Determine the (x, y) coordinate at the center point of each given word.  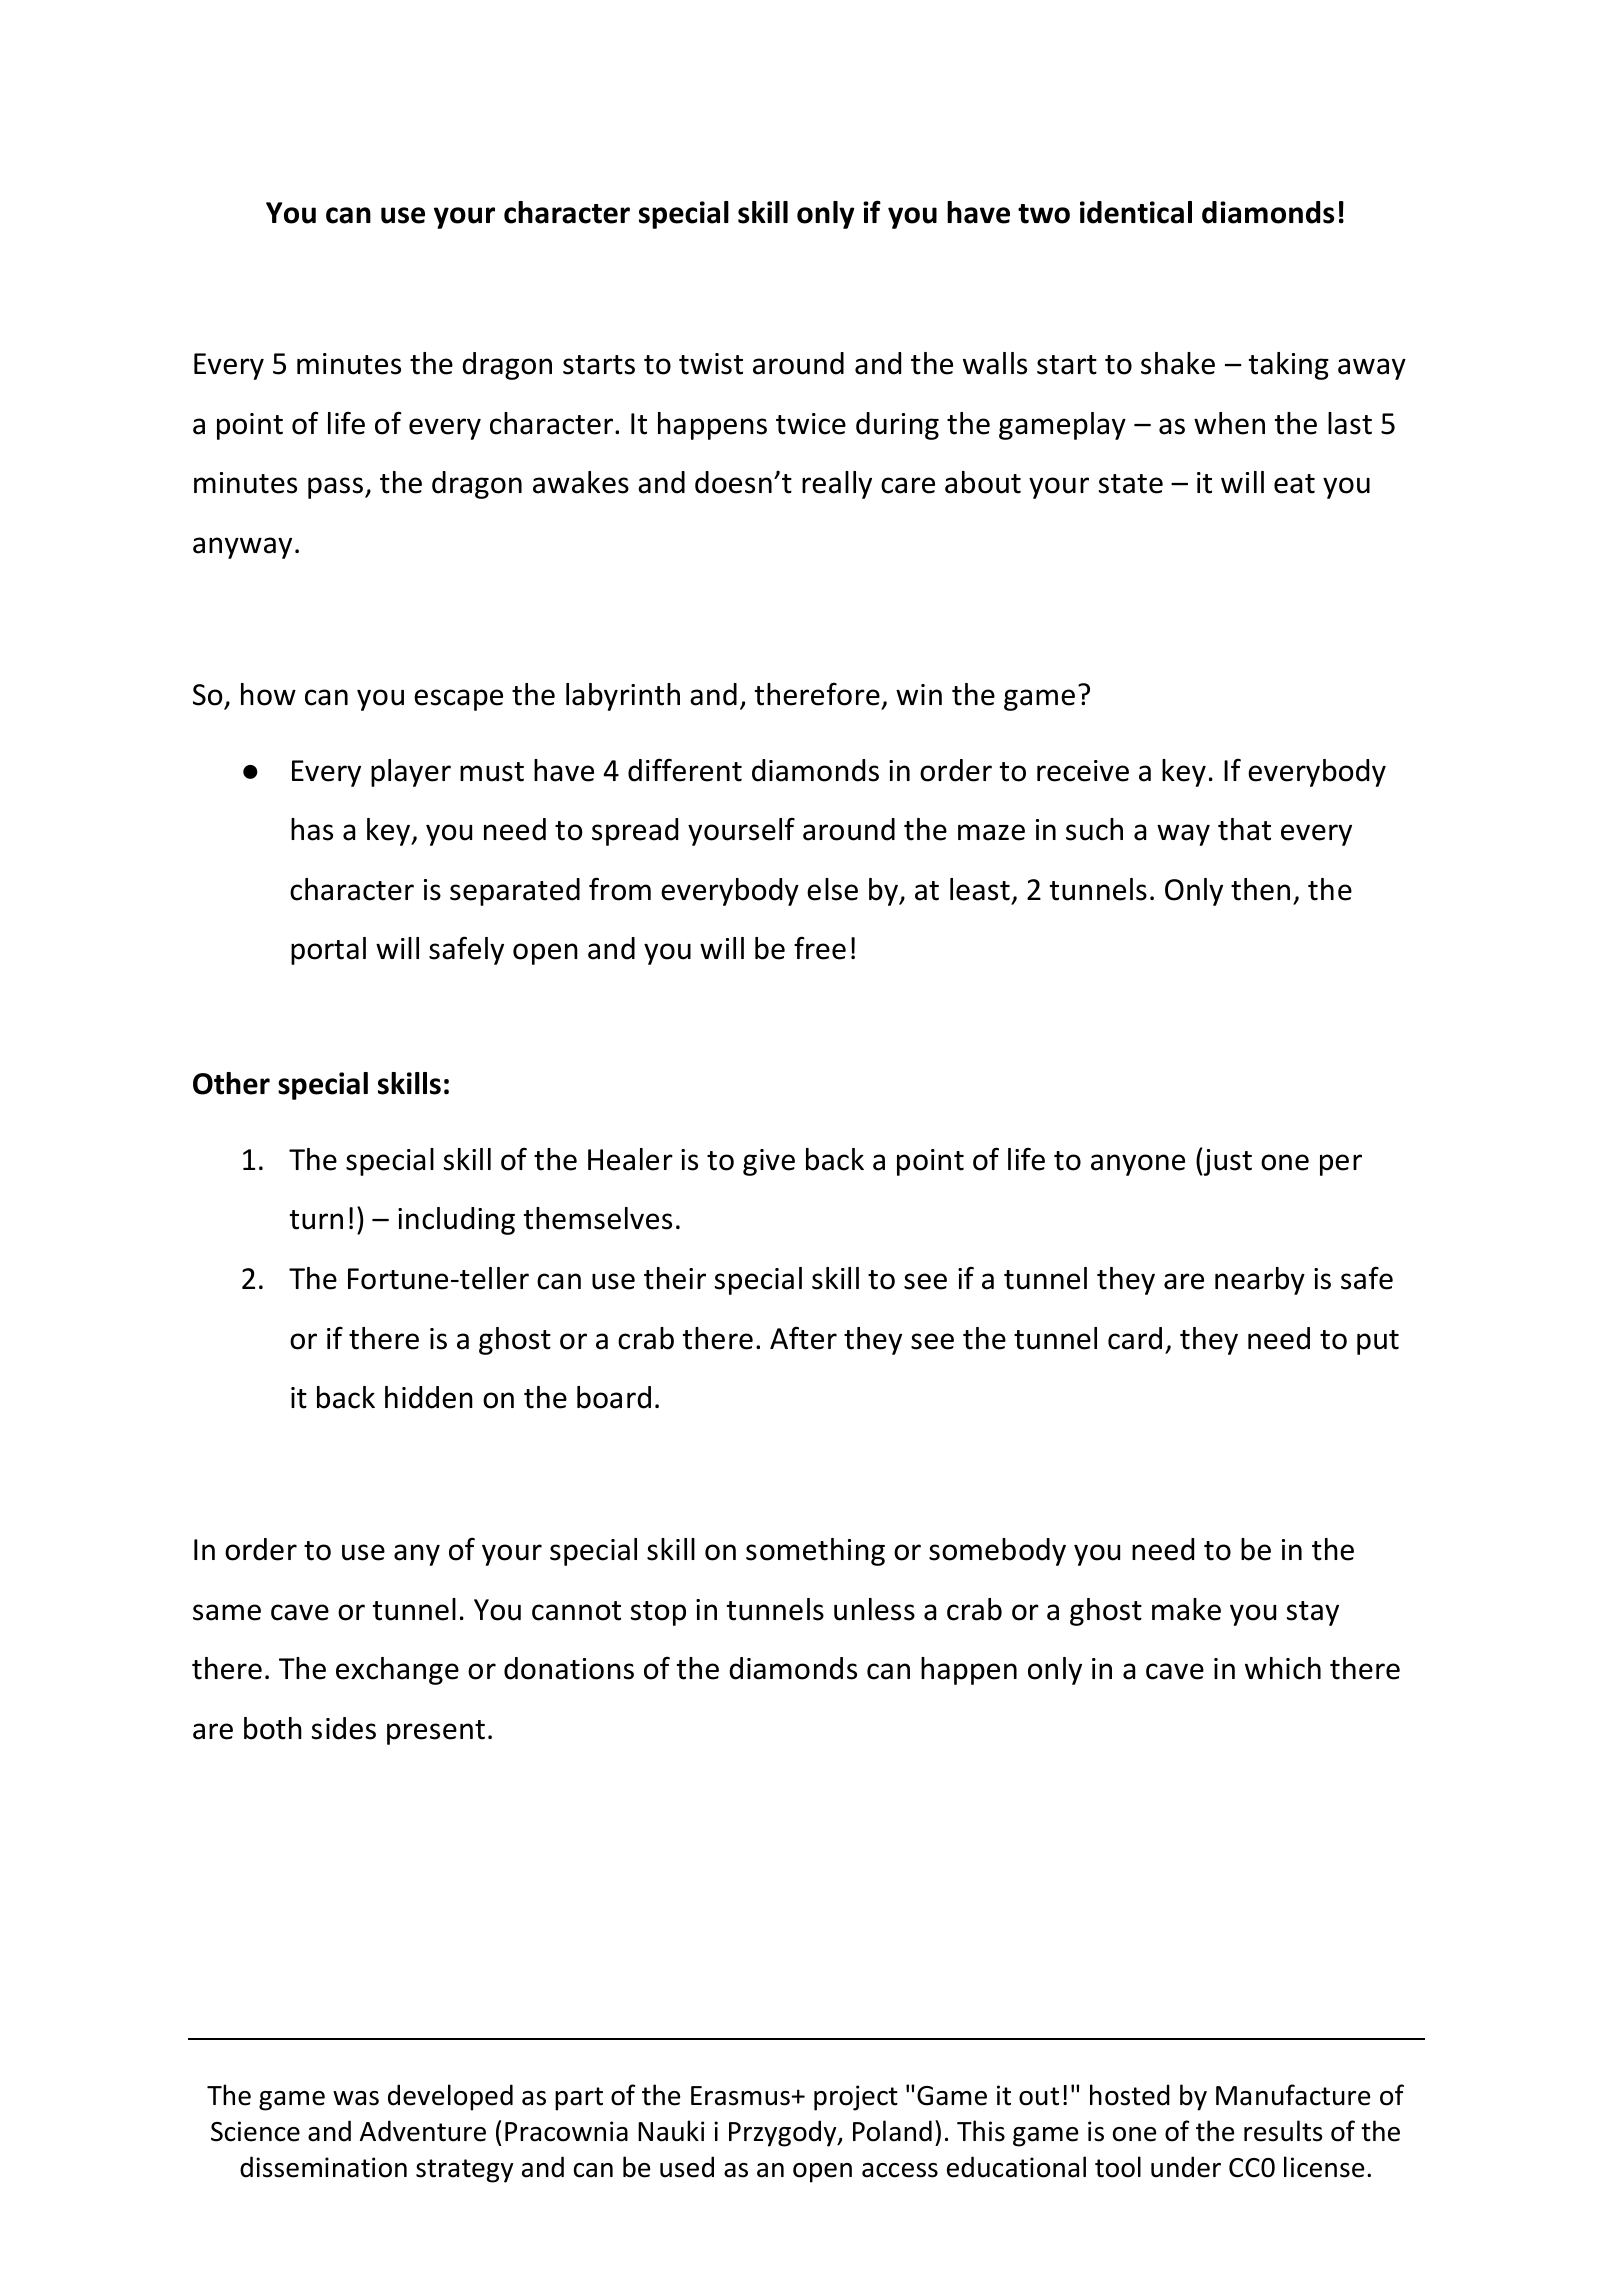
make (1186, 1609)
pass (335, 488)
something (815, 1552)
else (832, 889)
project (856, 2098)
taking (1289, 366)
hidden (429, 1397)
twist (711, 364)
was (356, 2098)
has (312, 829)
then (1260, 889)
